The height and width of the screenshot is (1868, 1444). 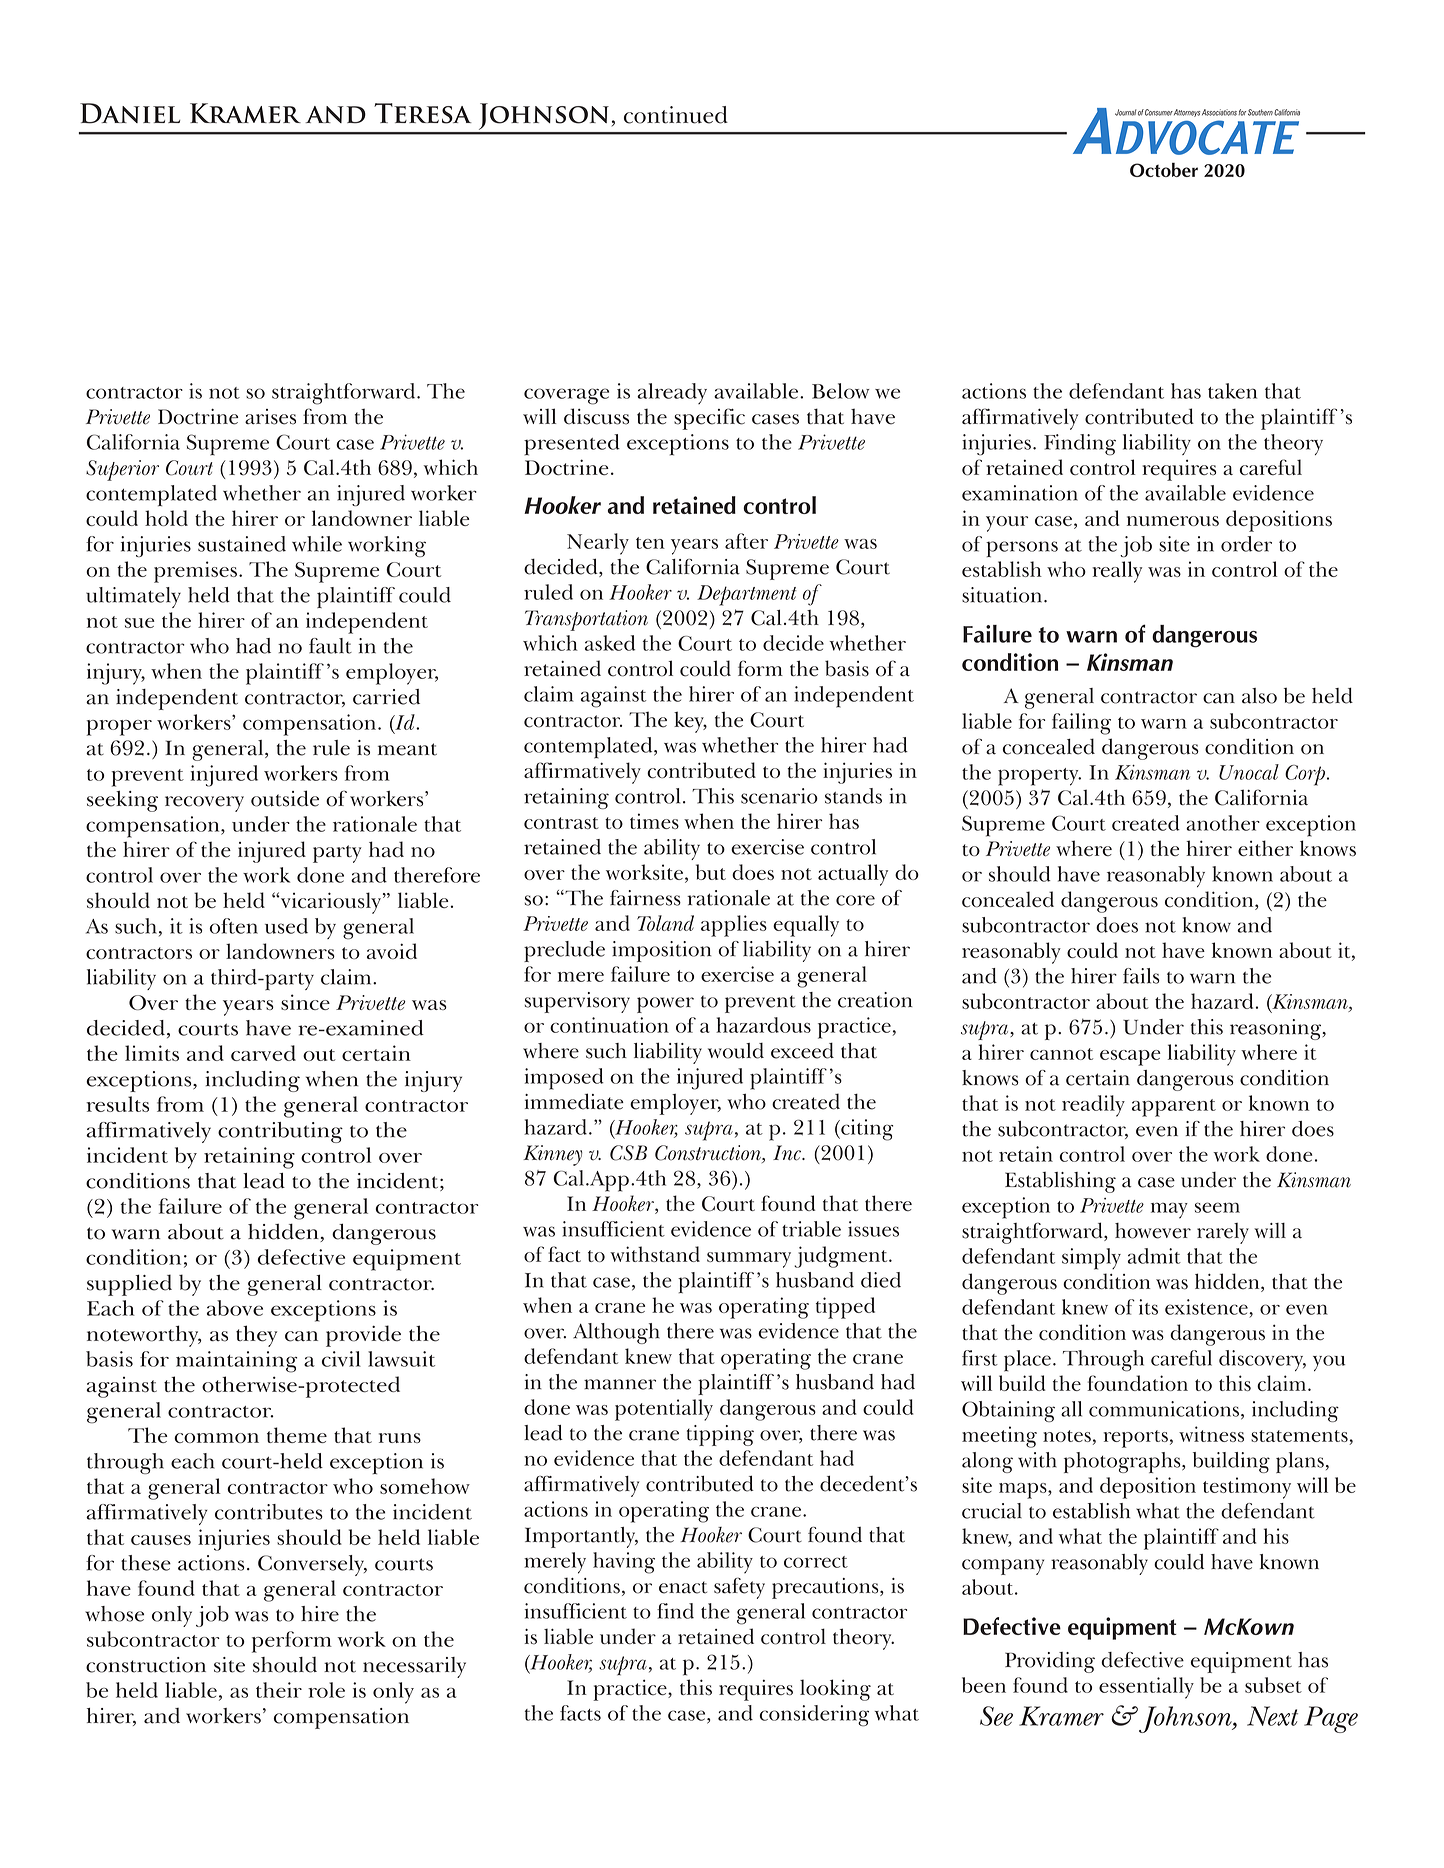 What do you see at coordinates (285, 798) in the screenshot?
I see `outside` at bounding box center [285, 798].
